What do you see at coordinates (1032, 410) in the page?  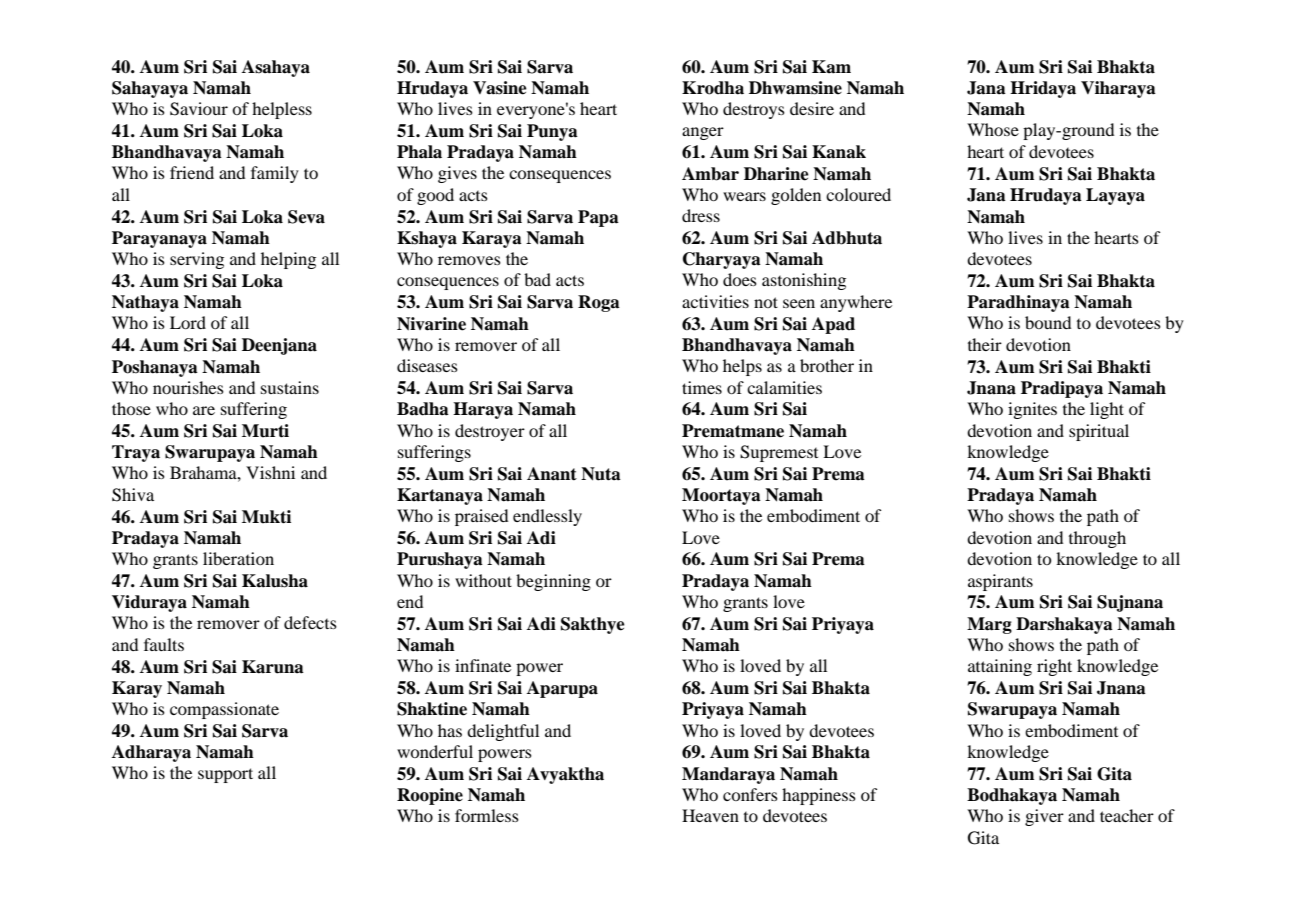 I see `ignites` at bounding box center [1032, 410].
